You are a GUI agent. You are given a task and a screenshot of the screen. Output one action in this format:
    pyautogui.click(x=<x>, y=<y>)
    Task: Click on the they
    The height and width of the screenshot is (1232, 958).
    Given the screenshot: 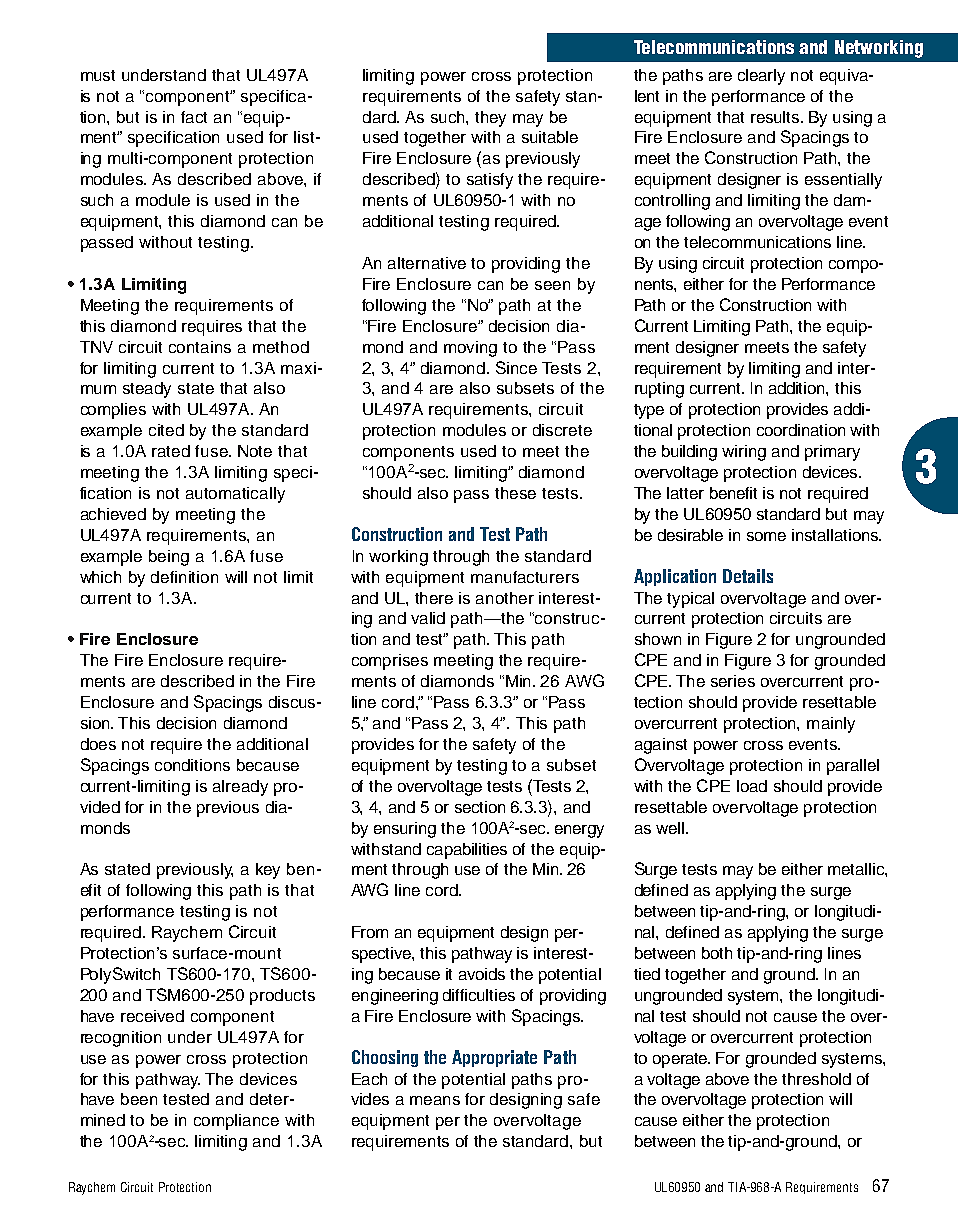 What is the action you would take?
    pyautogui.click(x=490, y=119)
